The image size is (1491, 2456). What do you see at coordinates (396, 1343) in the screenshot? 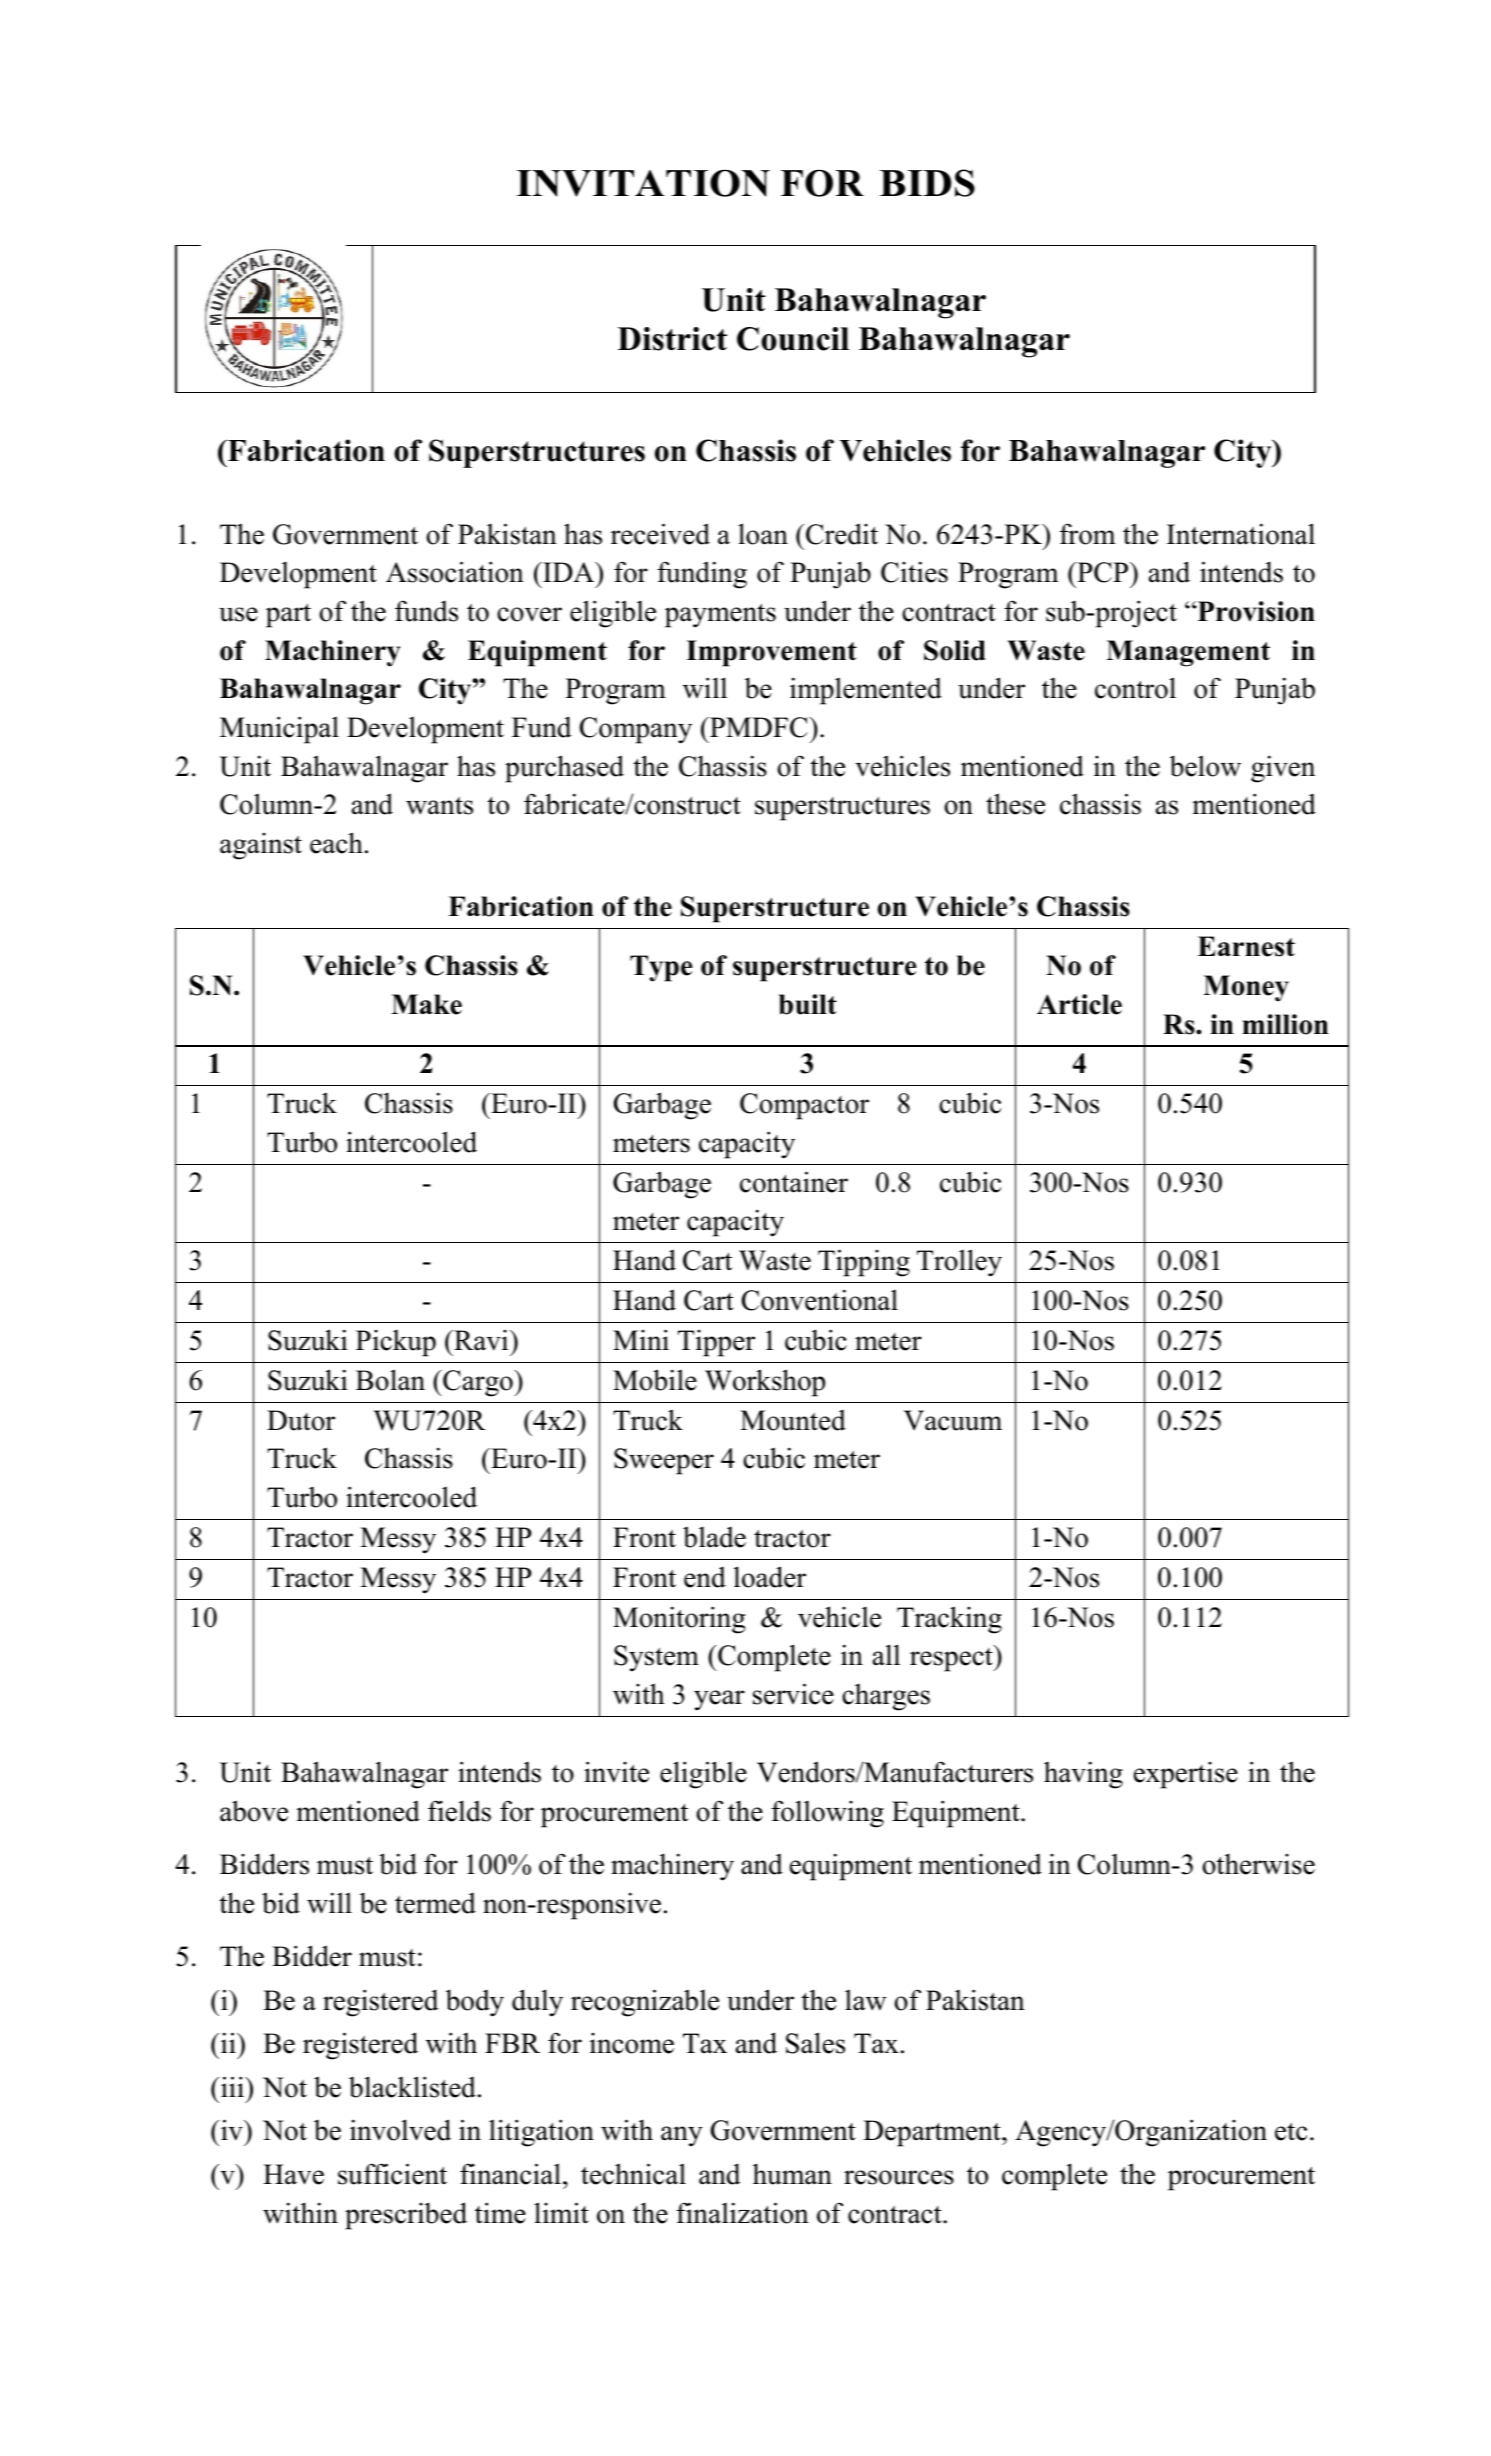
I see `Pickup` at bounding box center [396, 1343].
